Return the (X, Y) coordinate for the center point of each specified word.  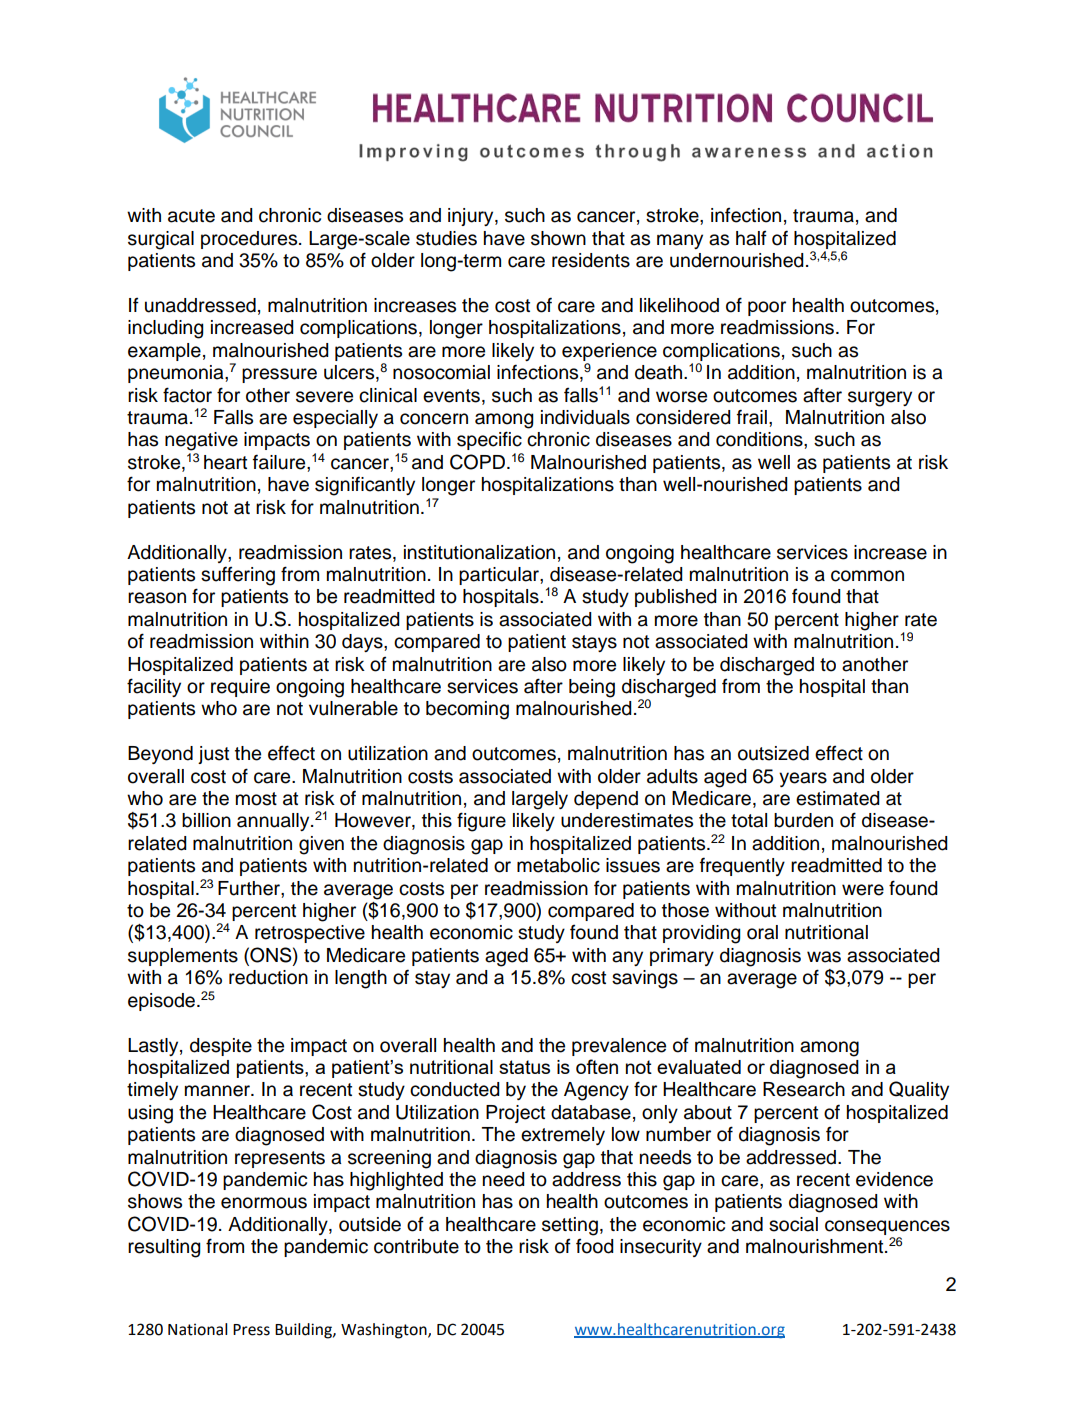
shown (558, 238)
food (595, 1246)
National (197, 1329)
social (793, 1224)
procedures (250, 240)
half (751, 238)
